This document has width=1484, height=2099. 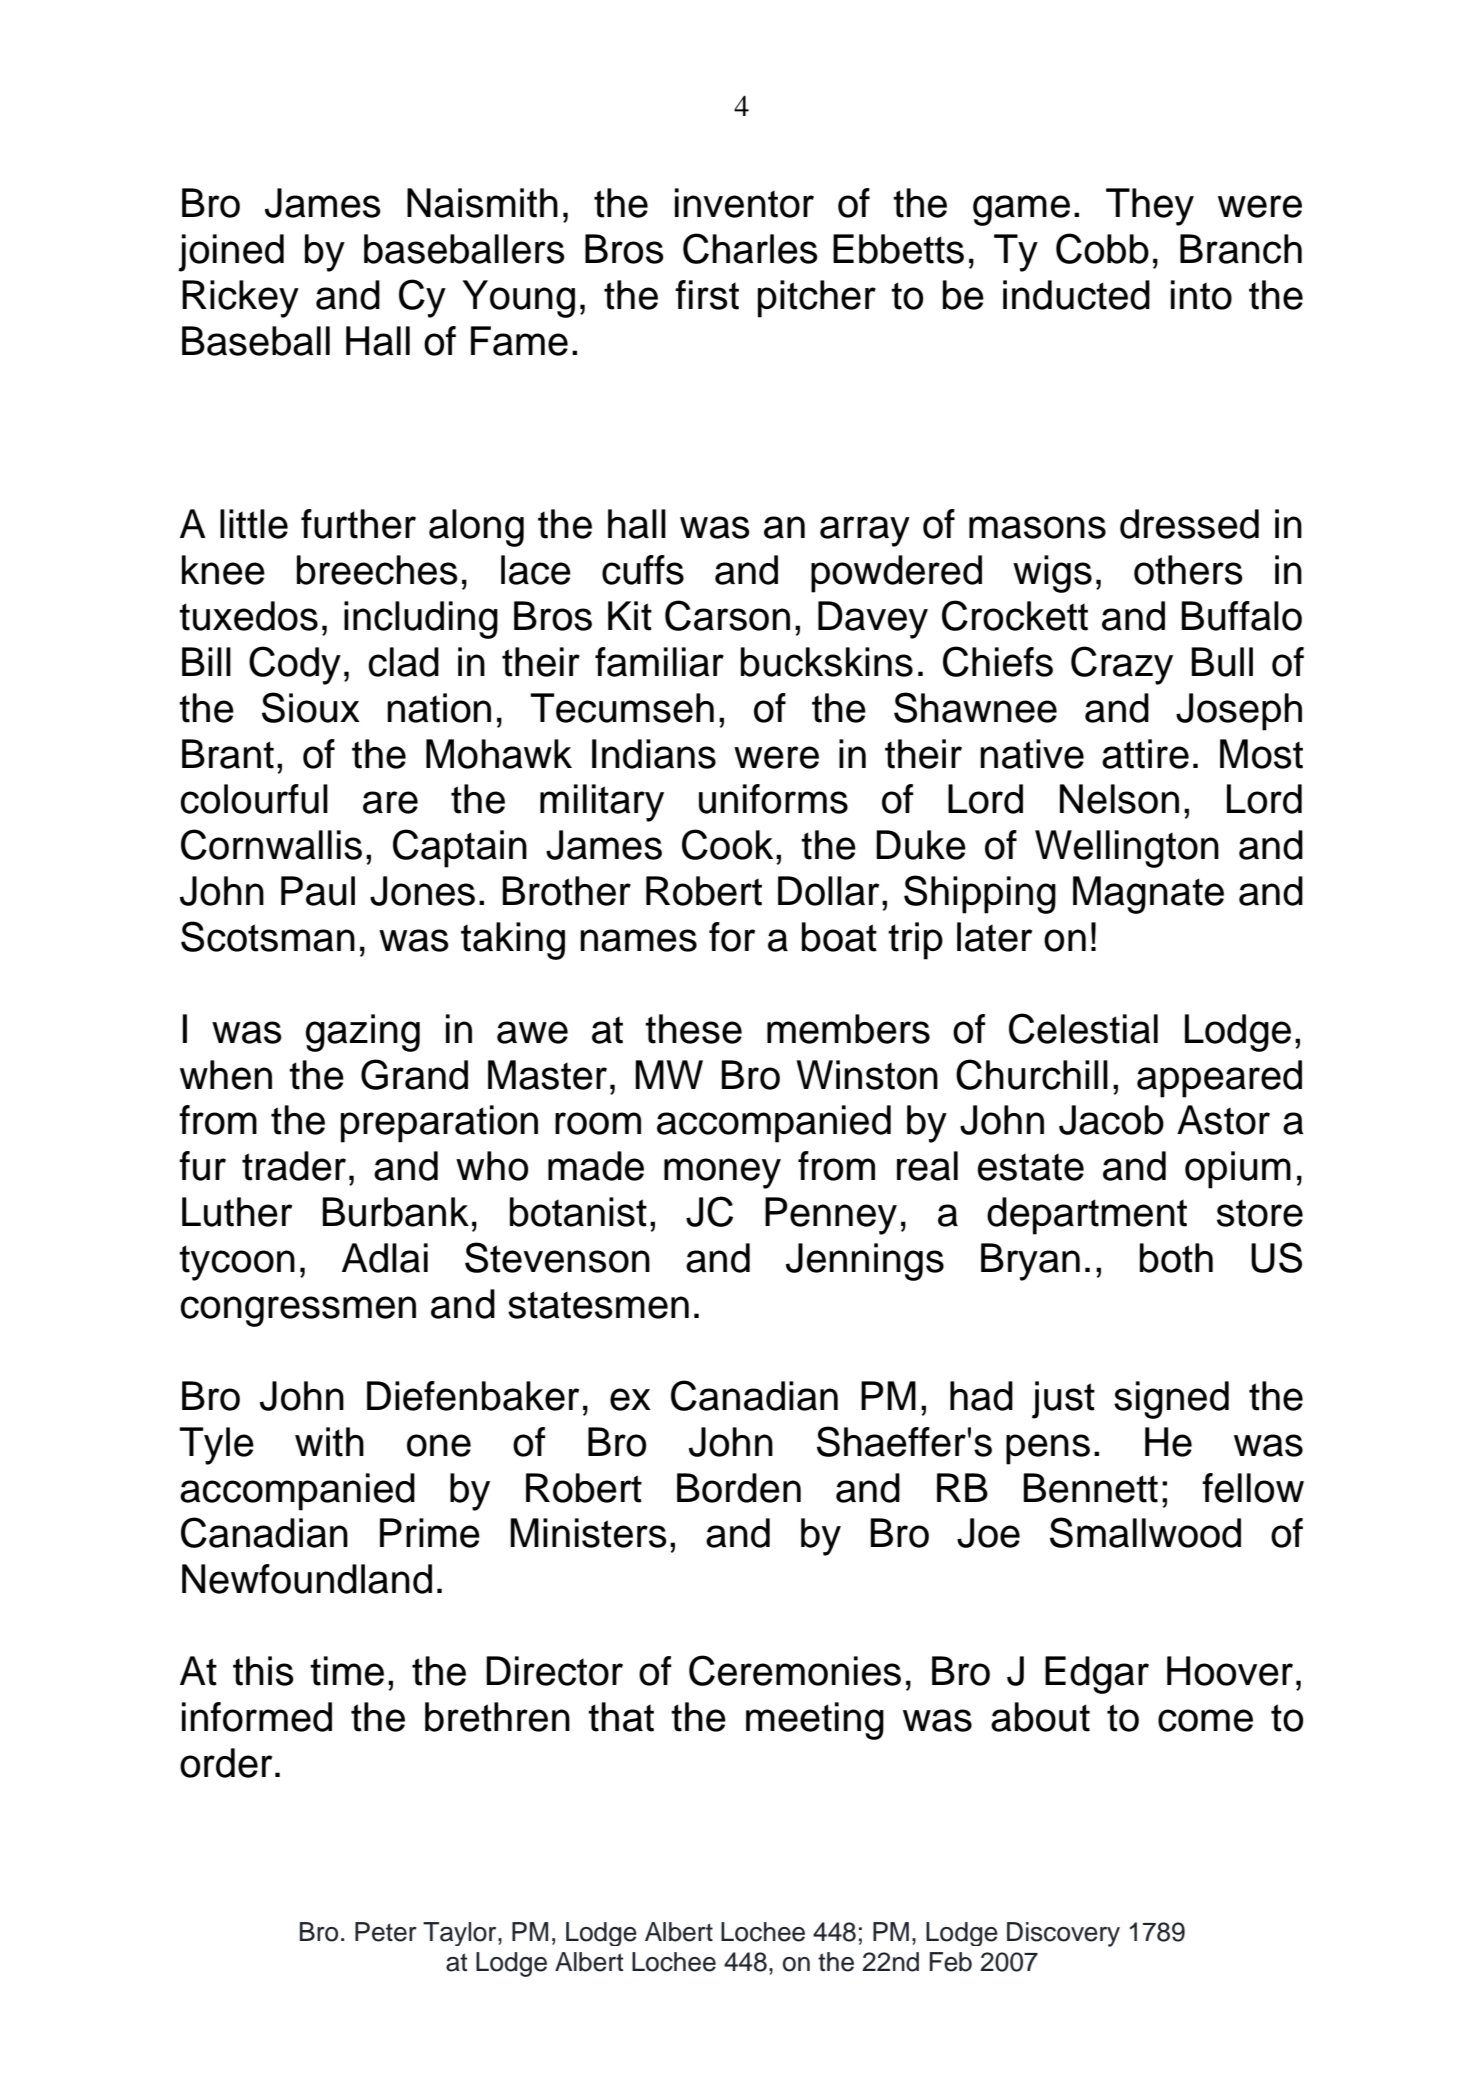 I want to click on Cobb, so click(x=1102, y=248).
